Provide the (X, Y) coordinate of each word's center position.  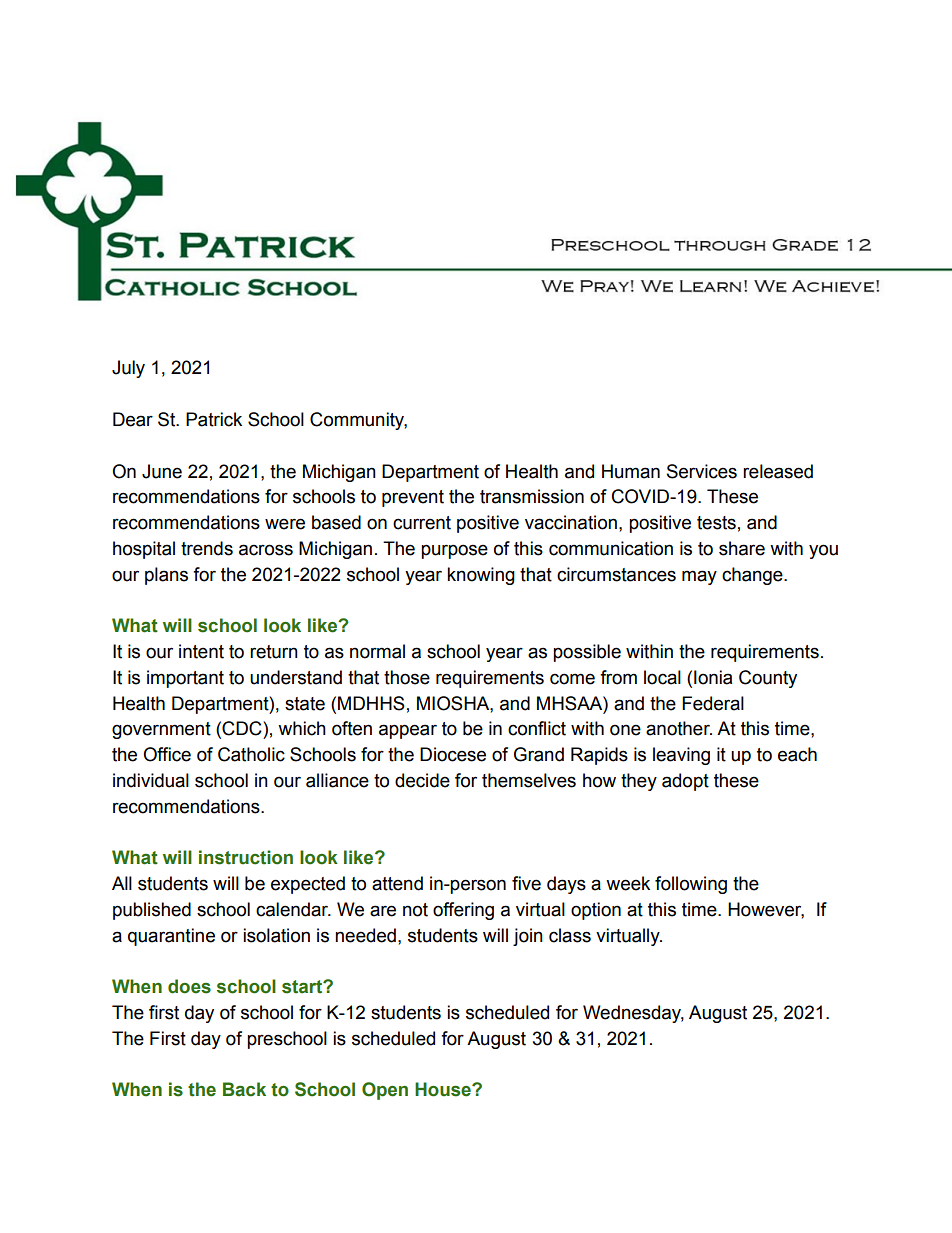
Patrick (214, 419)
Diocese (453, 754)
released (778, 471)
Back (244, 1089)
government (161, 730)
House (444, 1089)
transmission (532, 496)
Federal (713, 703)
